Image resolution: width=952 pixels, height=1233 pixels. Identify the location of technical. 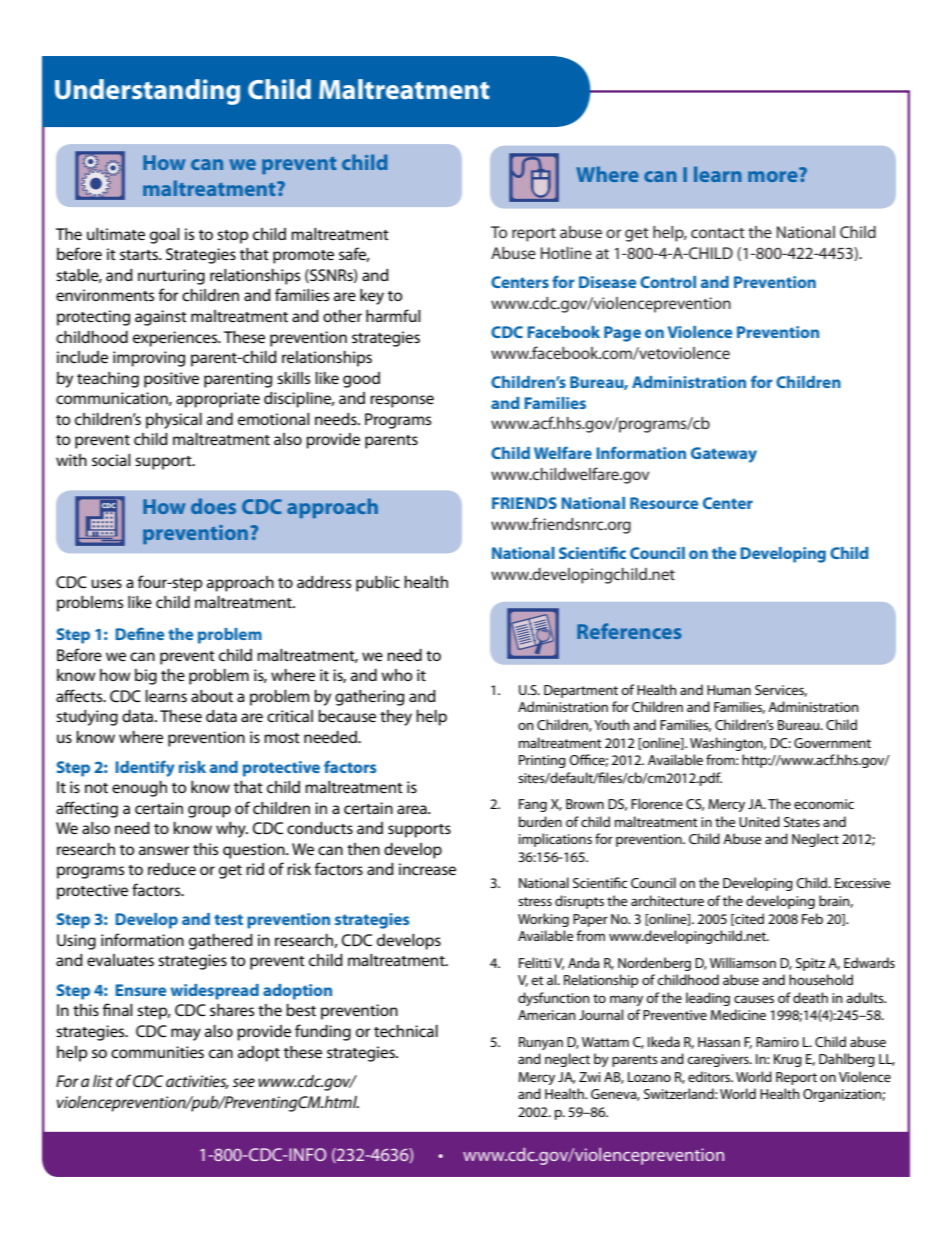
(406, 1031).
